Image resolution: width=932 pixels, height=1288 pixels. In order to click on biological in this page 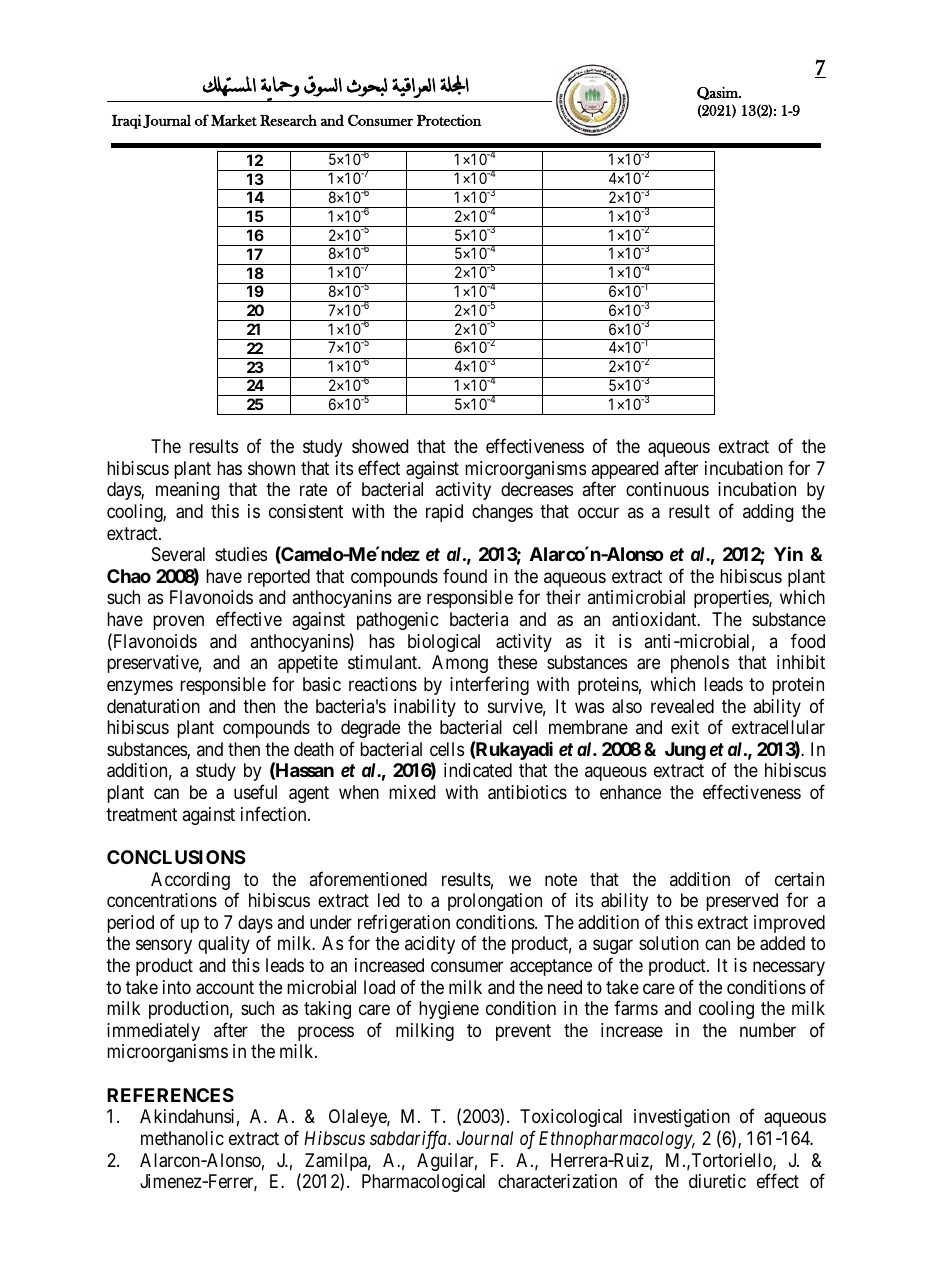, I will do `click(444, 643)`.
